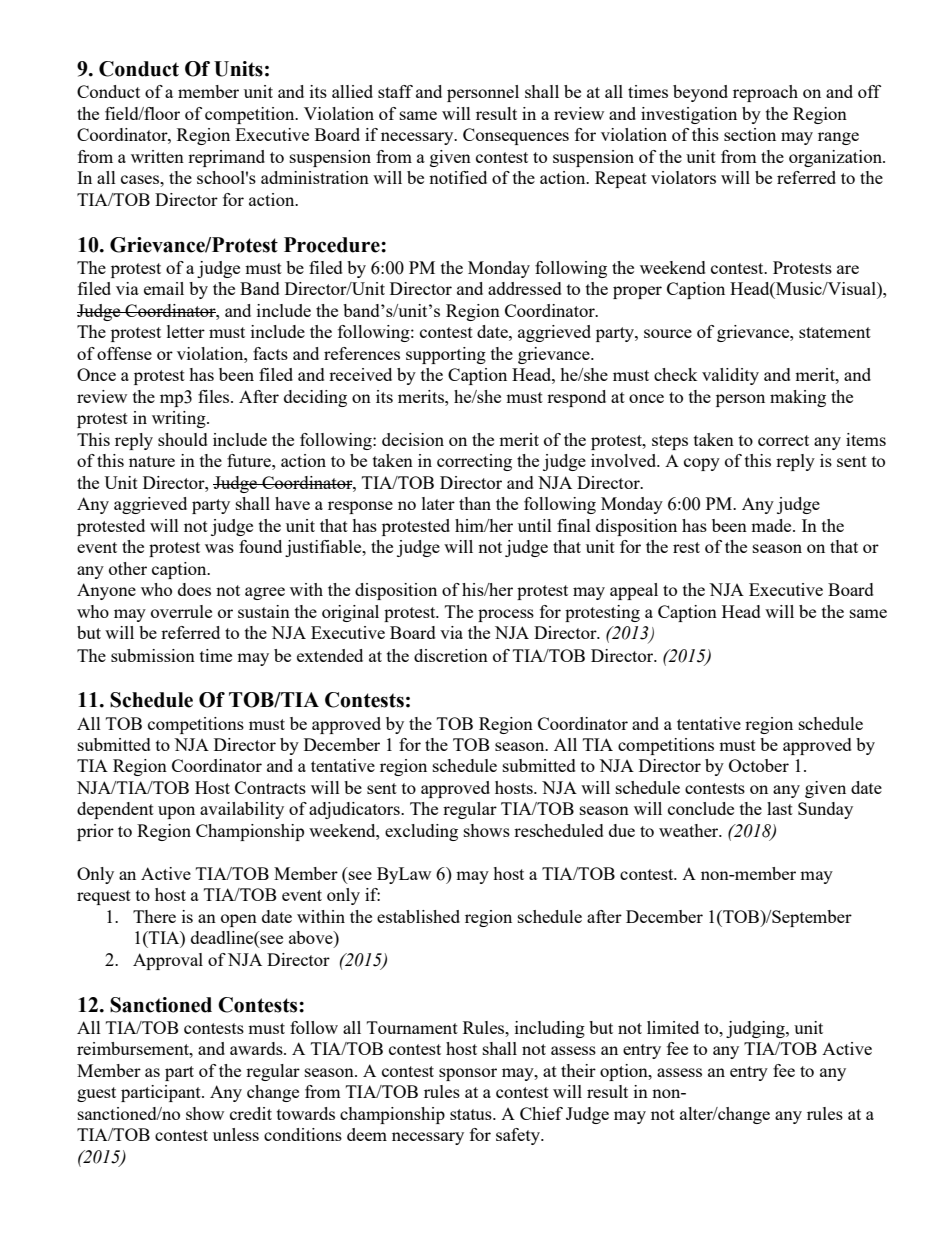 The width and height of the screenshot is (952, 1233). I want to click on status, so click(472, 1114).
